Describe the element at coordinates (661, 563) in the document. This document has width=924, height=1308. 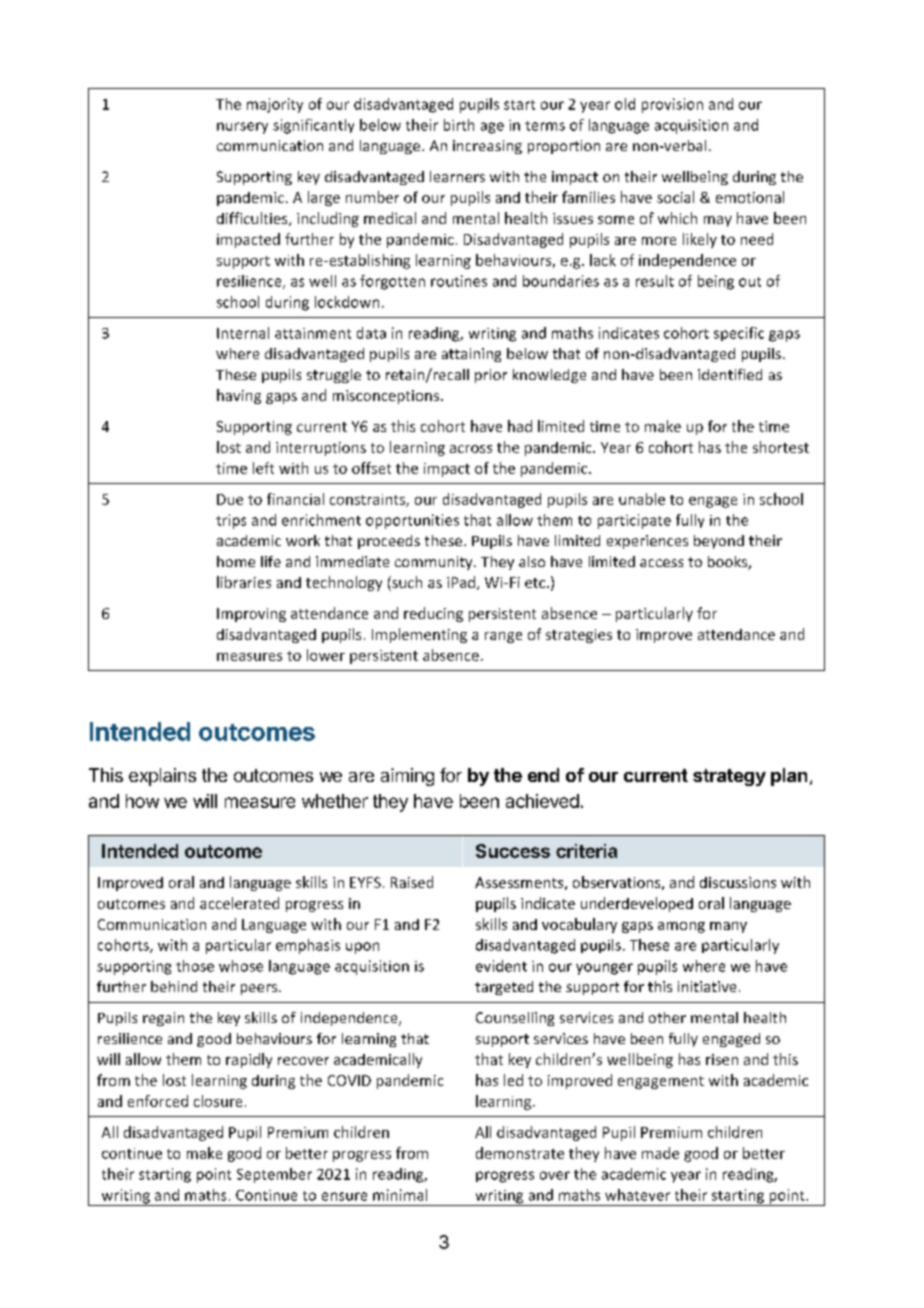
I see `access` at that location.
